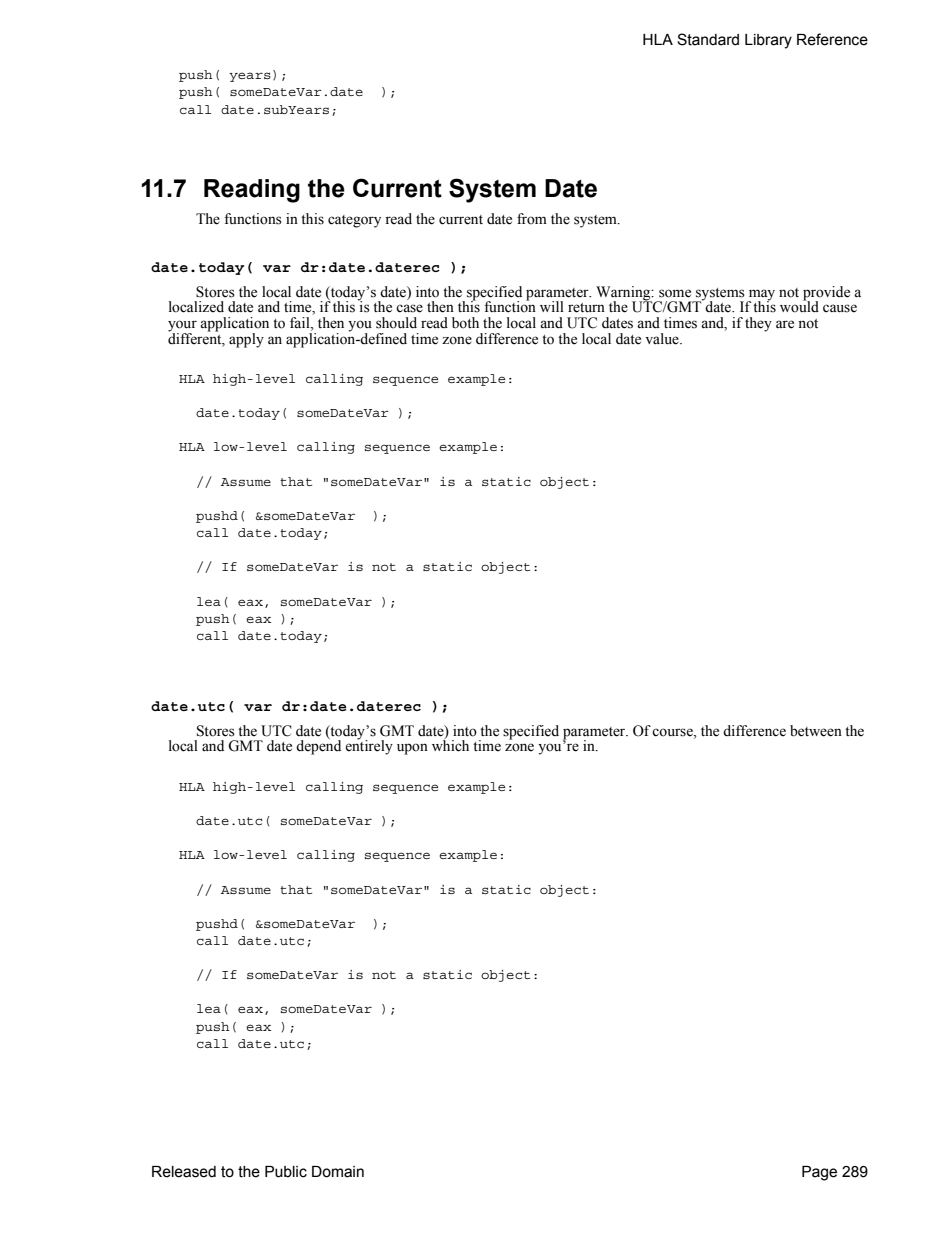  Describe the element at coordinates (354, 221) in the page. I see `category` at that location.
